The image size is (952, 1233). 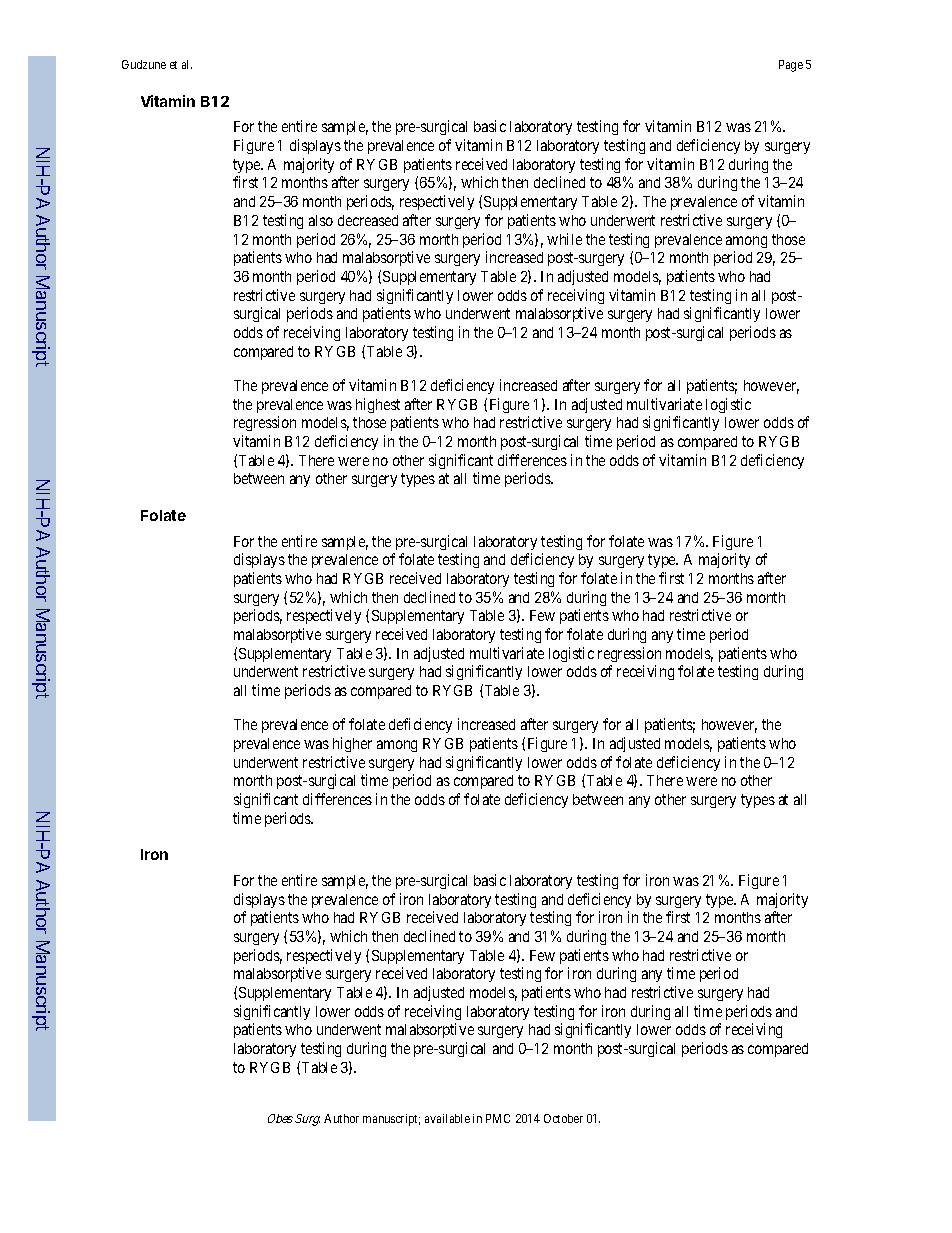 What do you see at coordinates (791, 66) in the document?
I see `Page` at bounding box center [791, 66].
